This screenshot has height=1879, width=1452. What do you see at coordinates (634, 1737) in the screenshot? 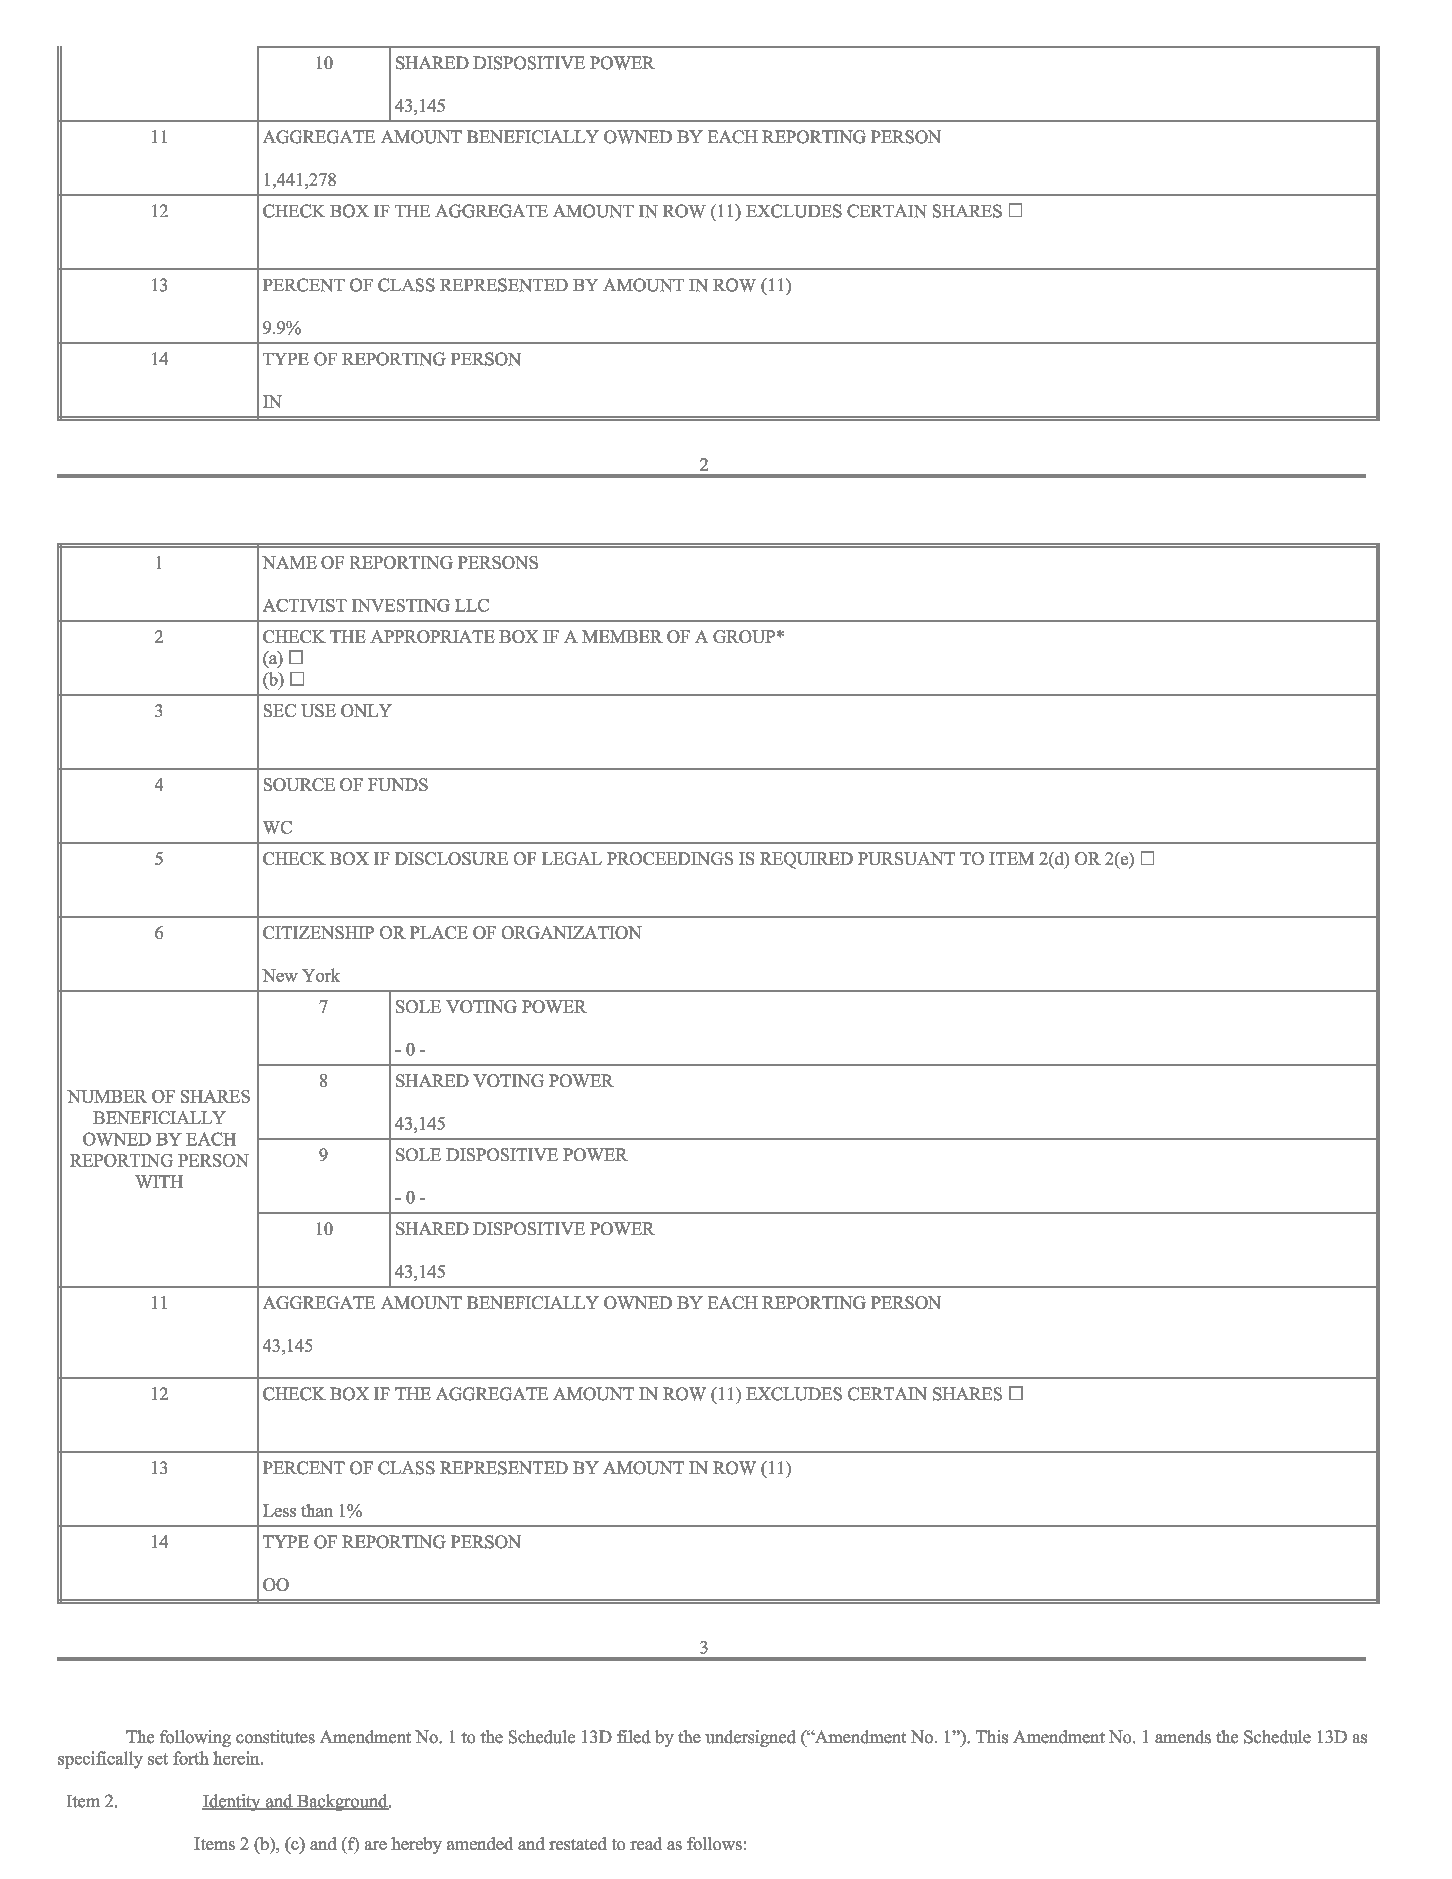
I see `filed` at bounding box center [634, 1737].
